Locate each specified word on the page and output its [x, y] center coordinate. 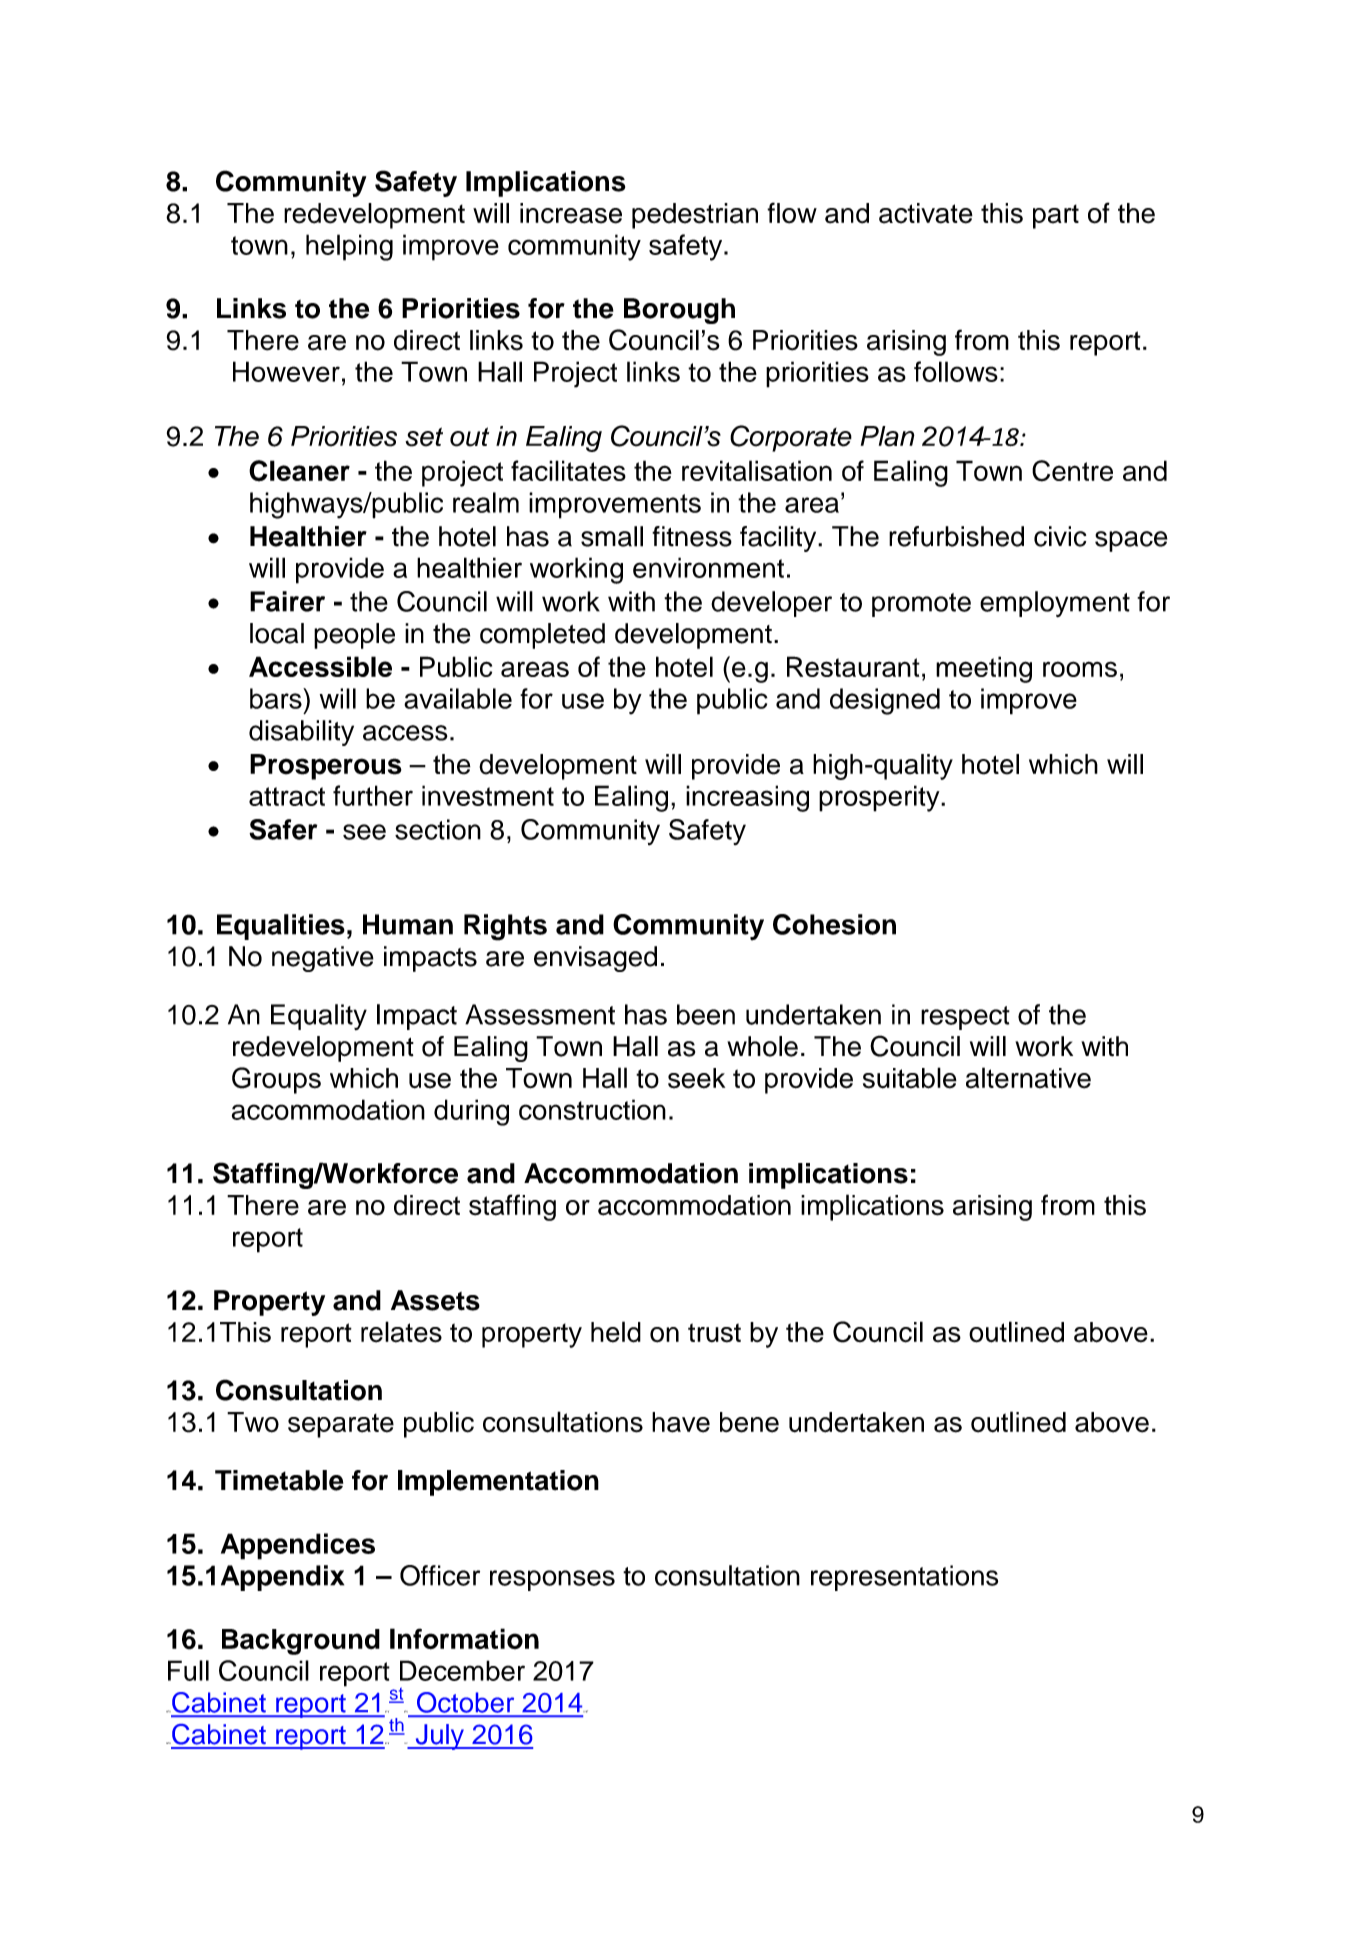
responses [552, 1580]
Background [301, 1642]
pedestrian [695, 216]
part [1056, 216]
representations [904, 1578]
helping [349, 247]
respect [965, 1018]
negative [323, 959]
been [706, 1014]
